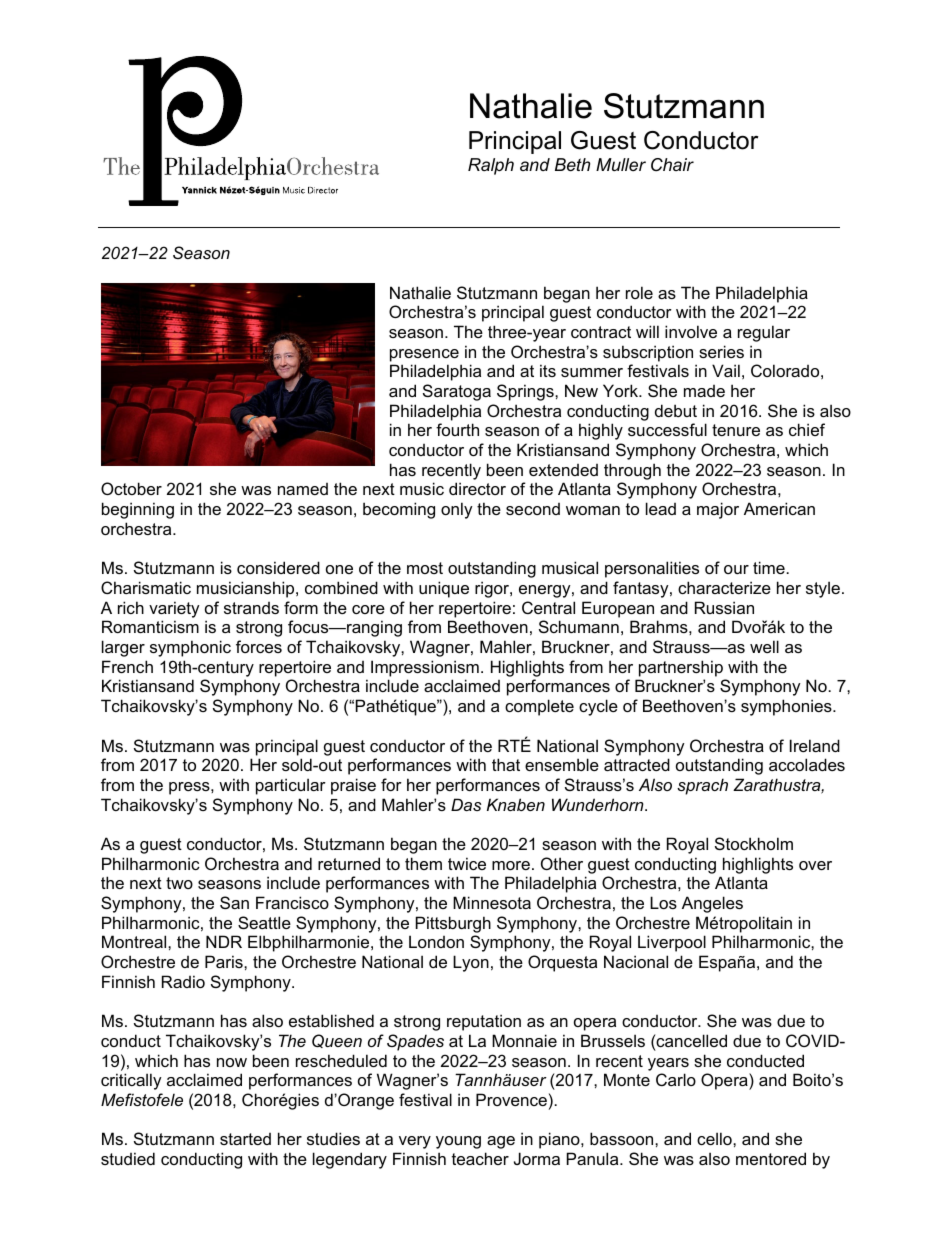  Describe the element at coordinates (245, 1139) in the image. I see `started` at that location.
